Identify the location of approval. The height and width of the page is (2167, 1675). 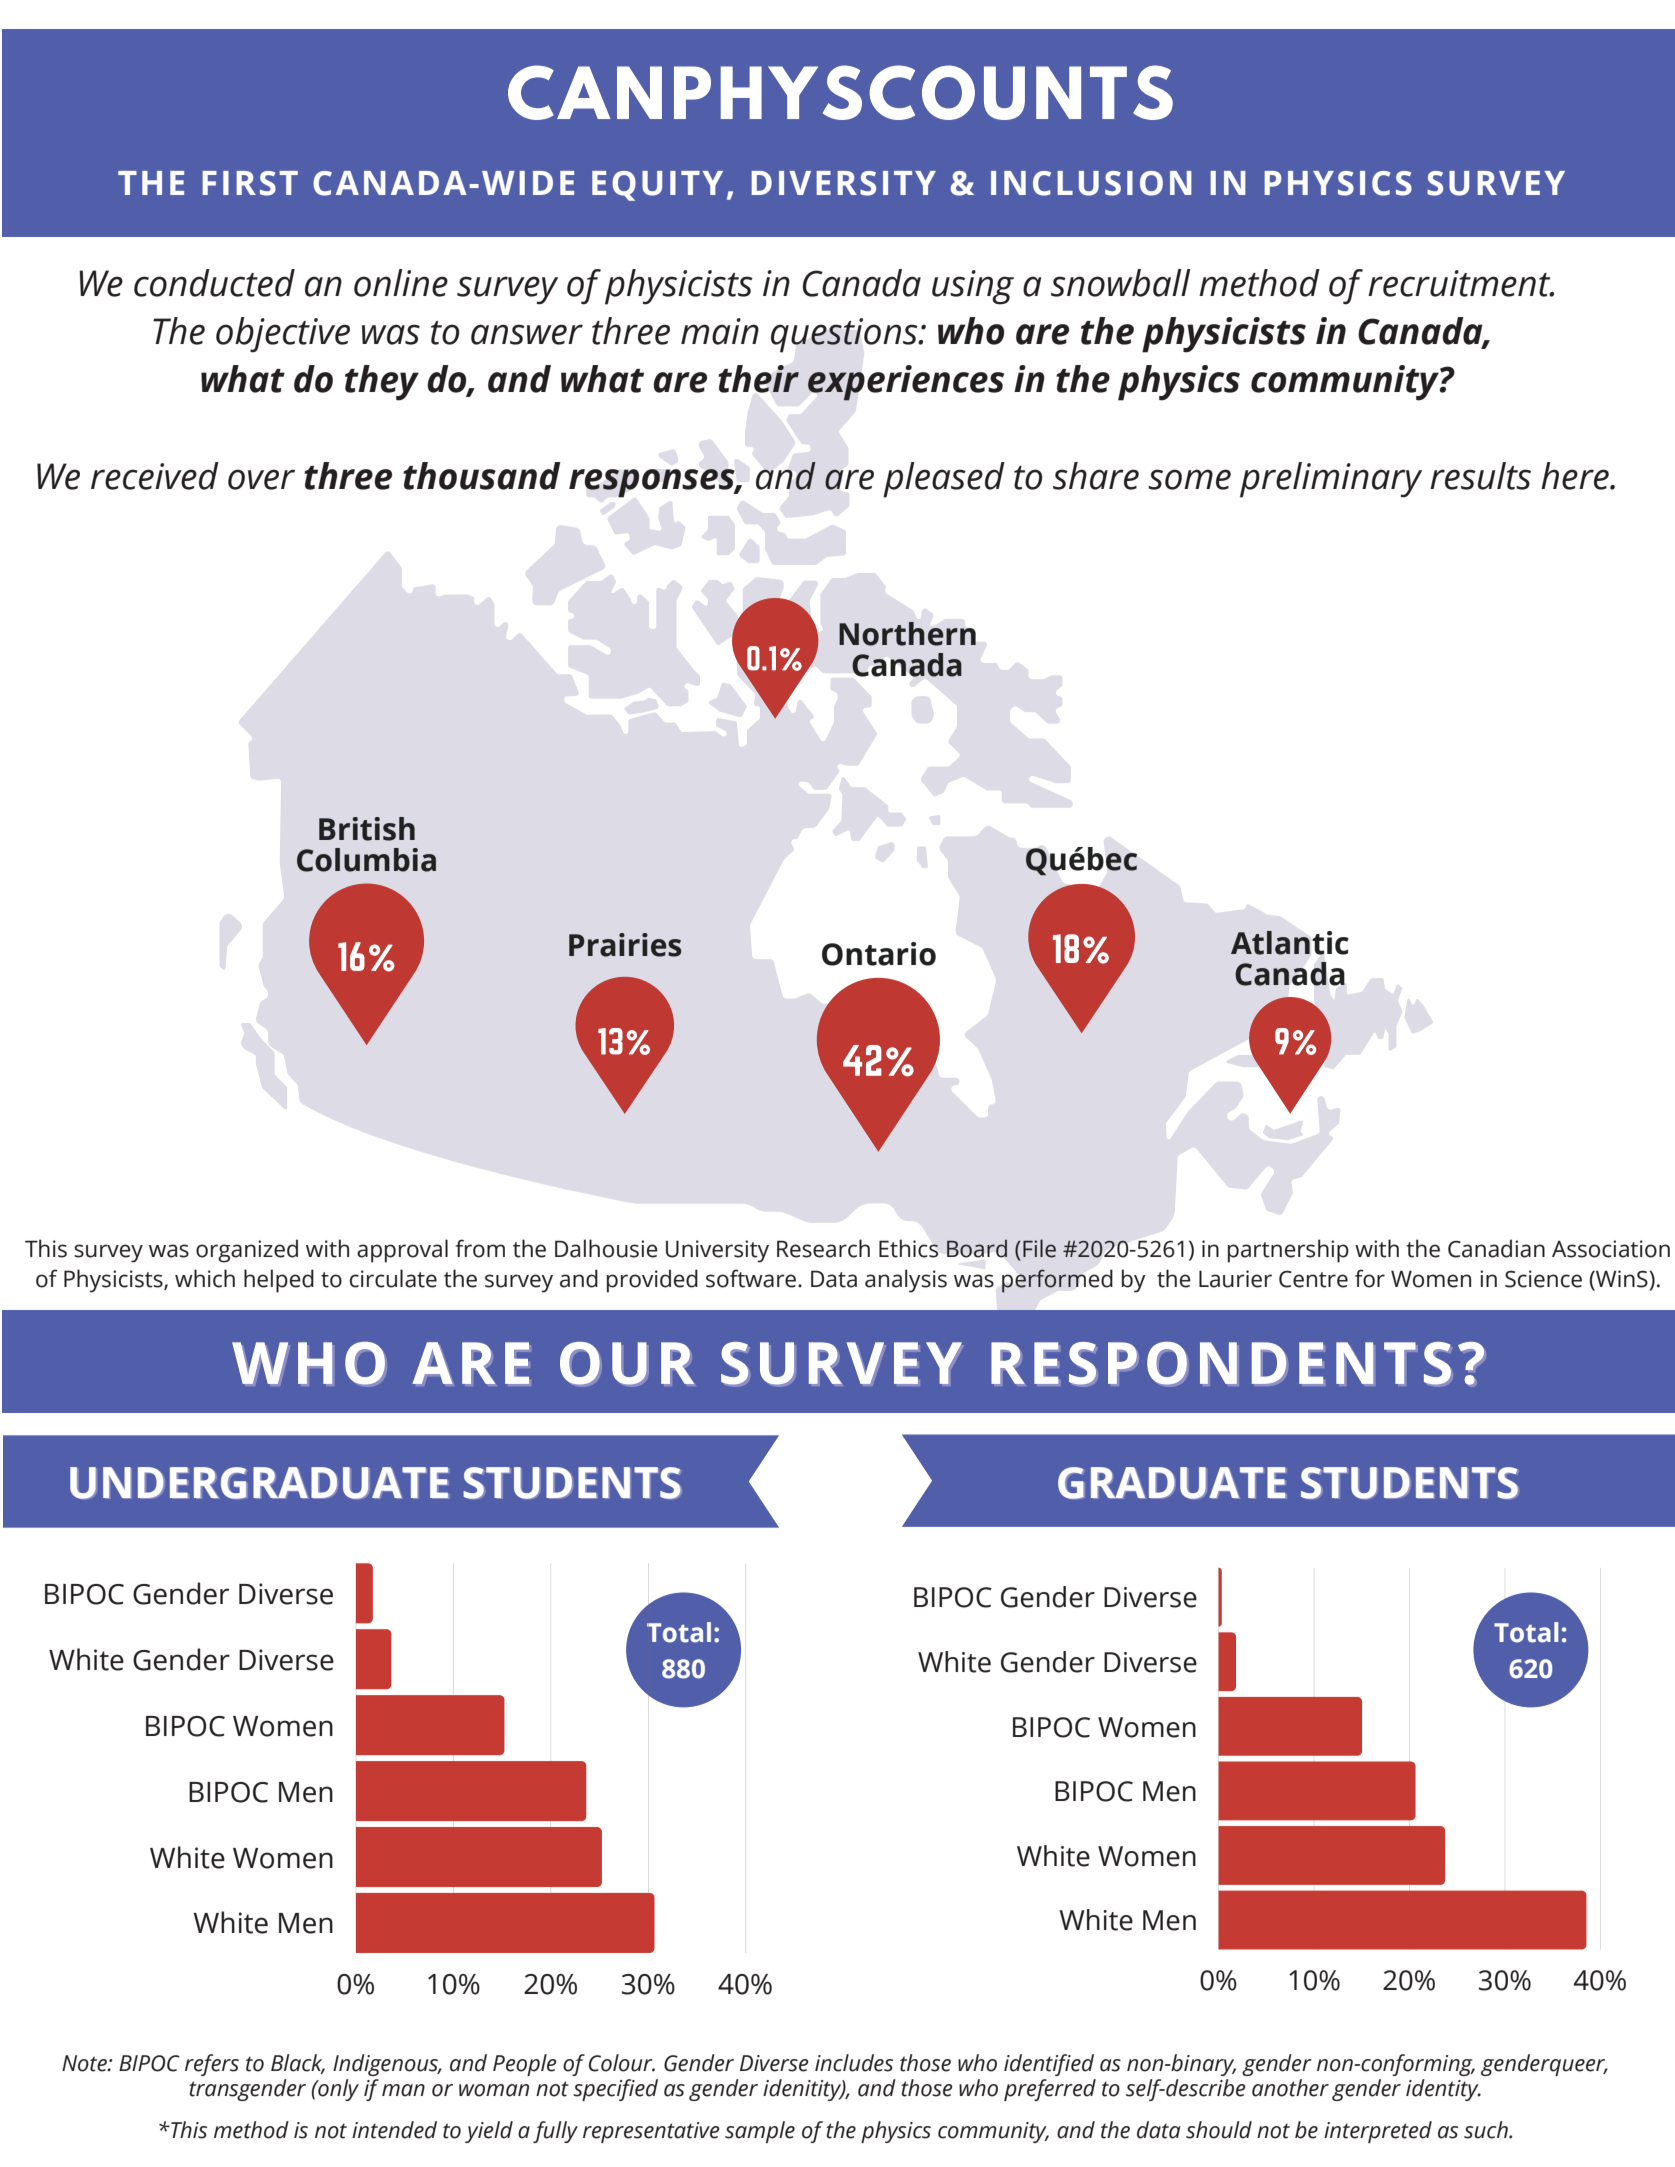
(402, 1251).
